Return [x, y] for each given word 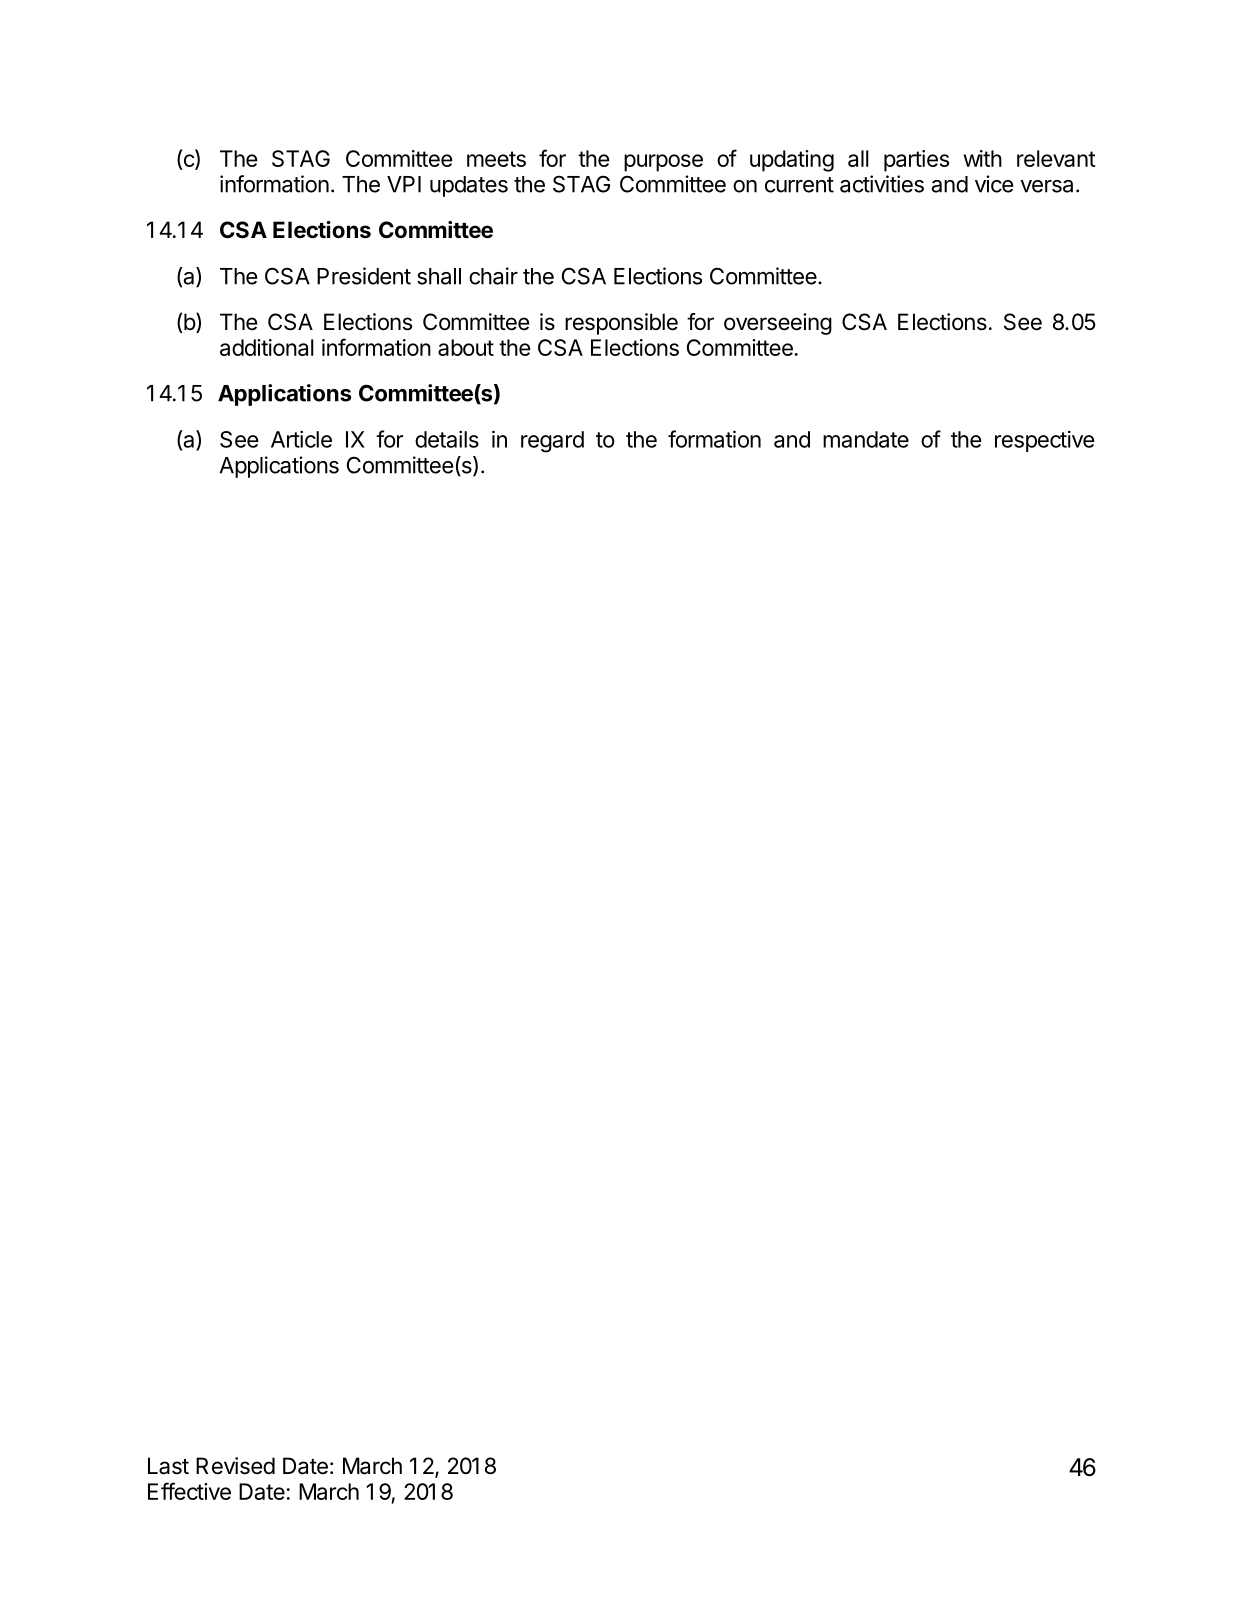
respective [1045, 441]
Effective [189, 1491]
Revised [235, 1466]
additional [267, 347]
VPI [404, 184]
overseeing [778, 324]
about [466, 347]
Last [168, 1466]
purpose [663, 163]
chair [493, 276]
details [447, 439]
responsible [621, 324]
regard [552, 442]
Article [301, 439]
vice [994, 184]
